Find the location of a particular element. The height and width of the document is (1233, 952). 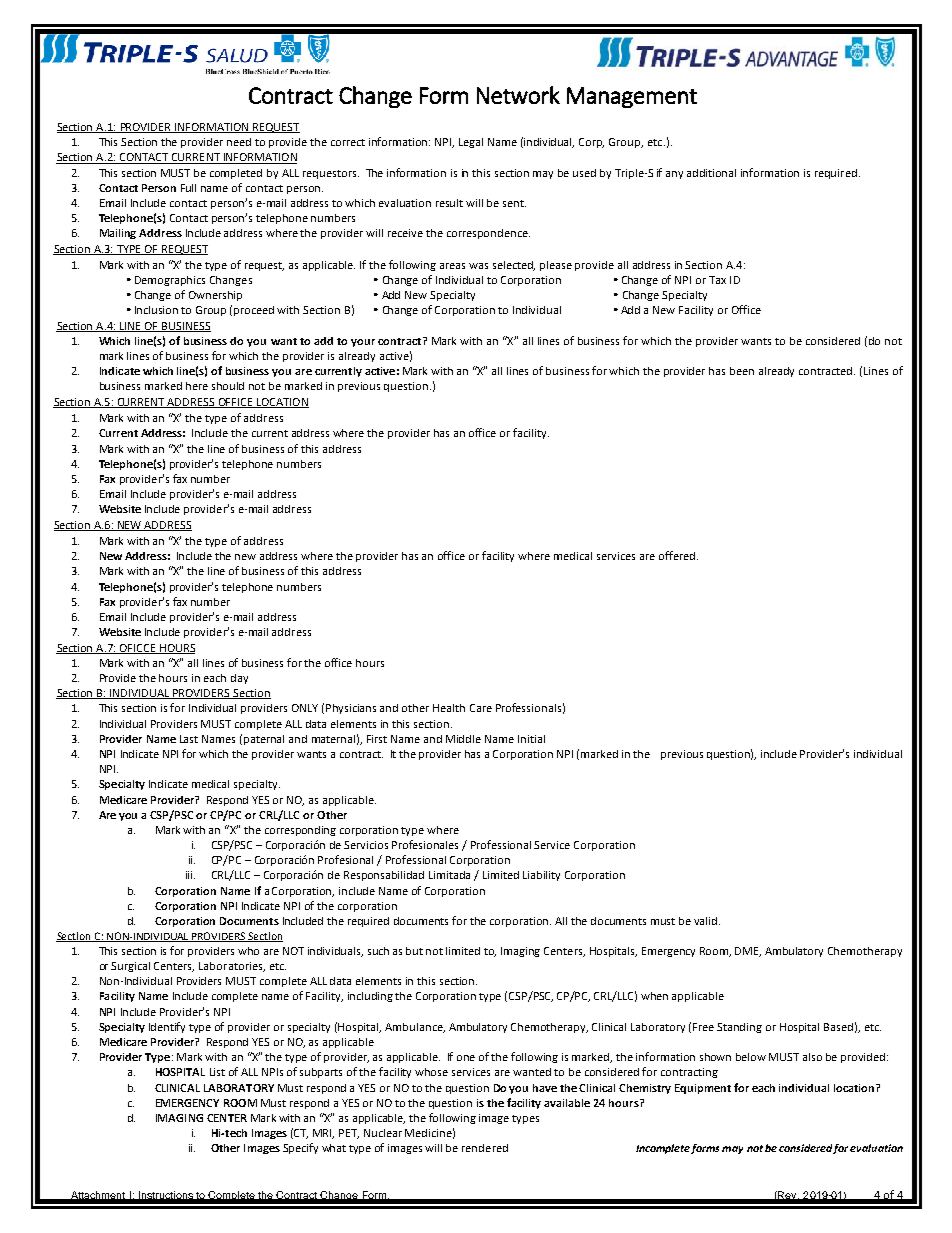

List is located at coordinates (217, 1072).
